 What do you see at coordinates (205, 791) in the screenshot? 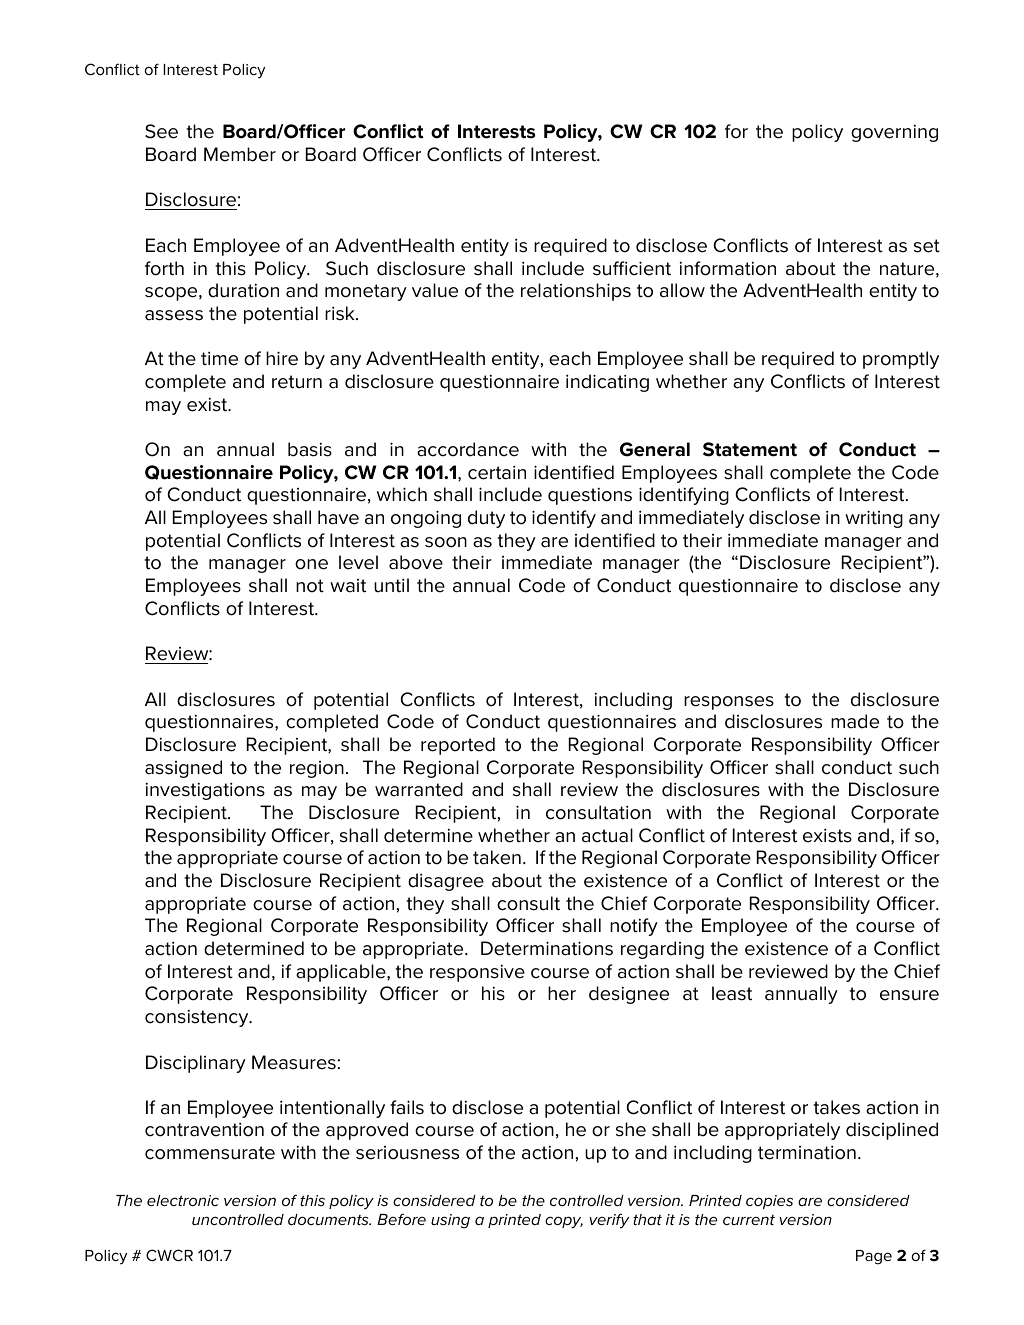
I see `investigations` at bounding box center [205, 791].
